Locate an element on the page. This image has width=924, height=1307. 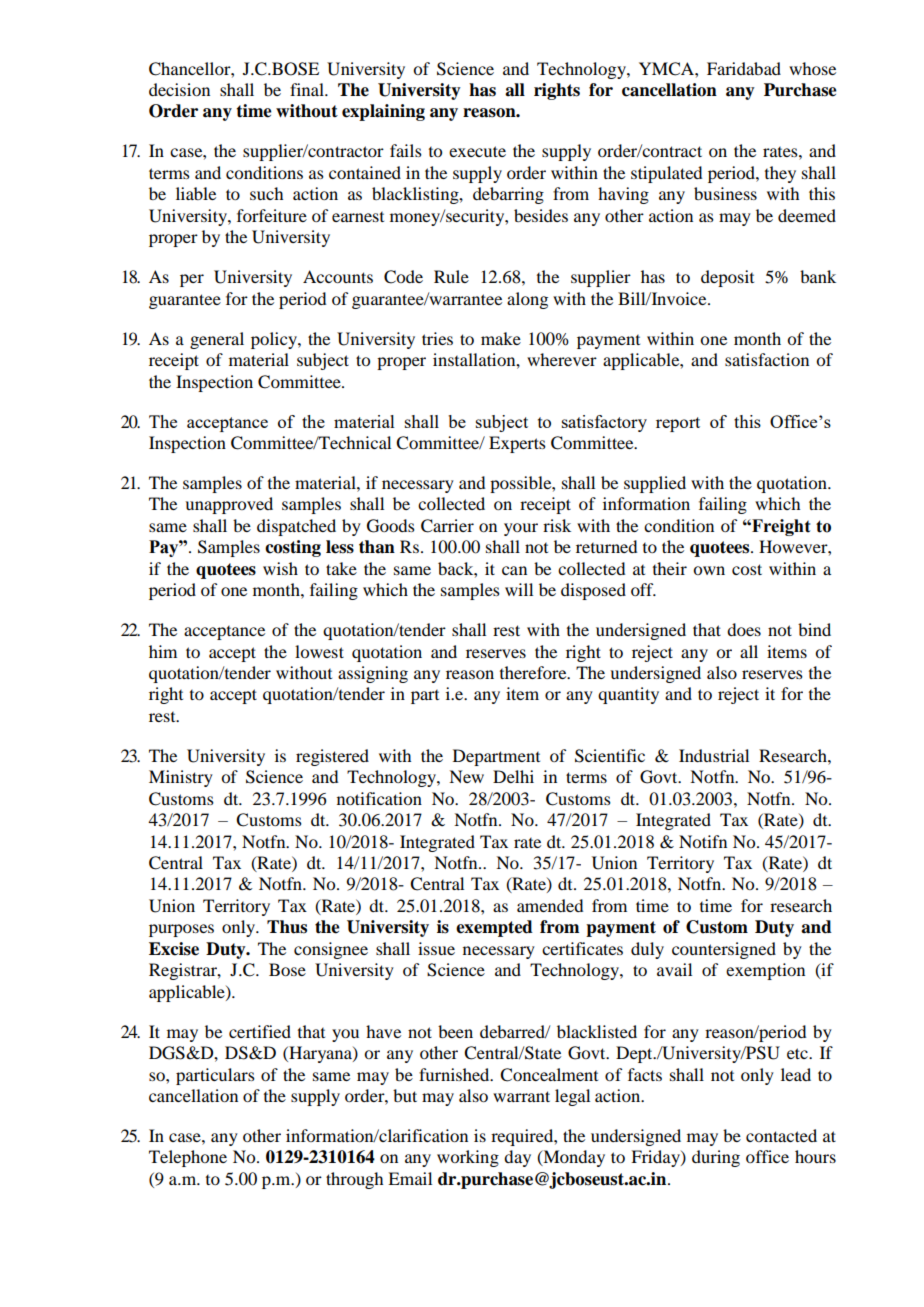
Telephone is located at coordinates (188, 1158).
